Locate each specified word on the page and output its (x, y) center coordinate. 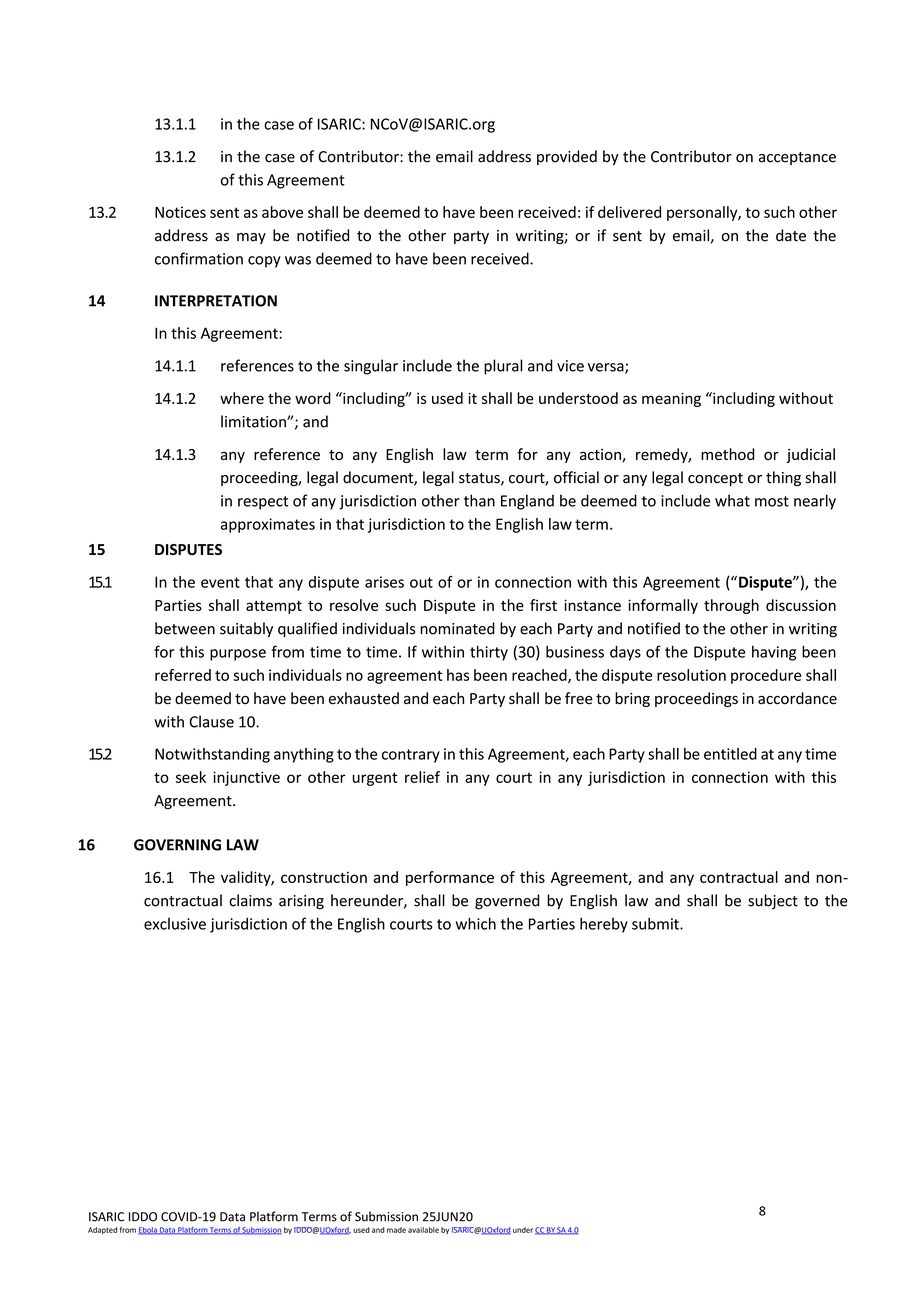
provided (567, 157)
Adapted (102, 1231)
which (476, 923)
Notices (180, 212)
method (728, 454)
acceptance (797, 158)
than (479, 500)
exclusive (175, 924)
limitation (254, 421)
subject (773, 901)
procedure (766, 676)
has (458, 675)
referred (183, 675)
